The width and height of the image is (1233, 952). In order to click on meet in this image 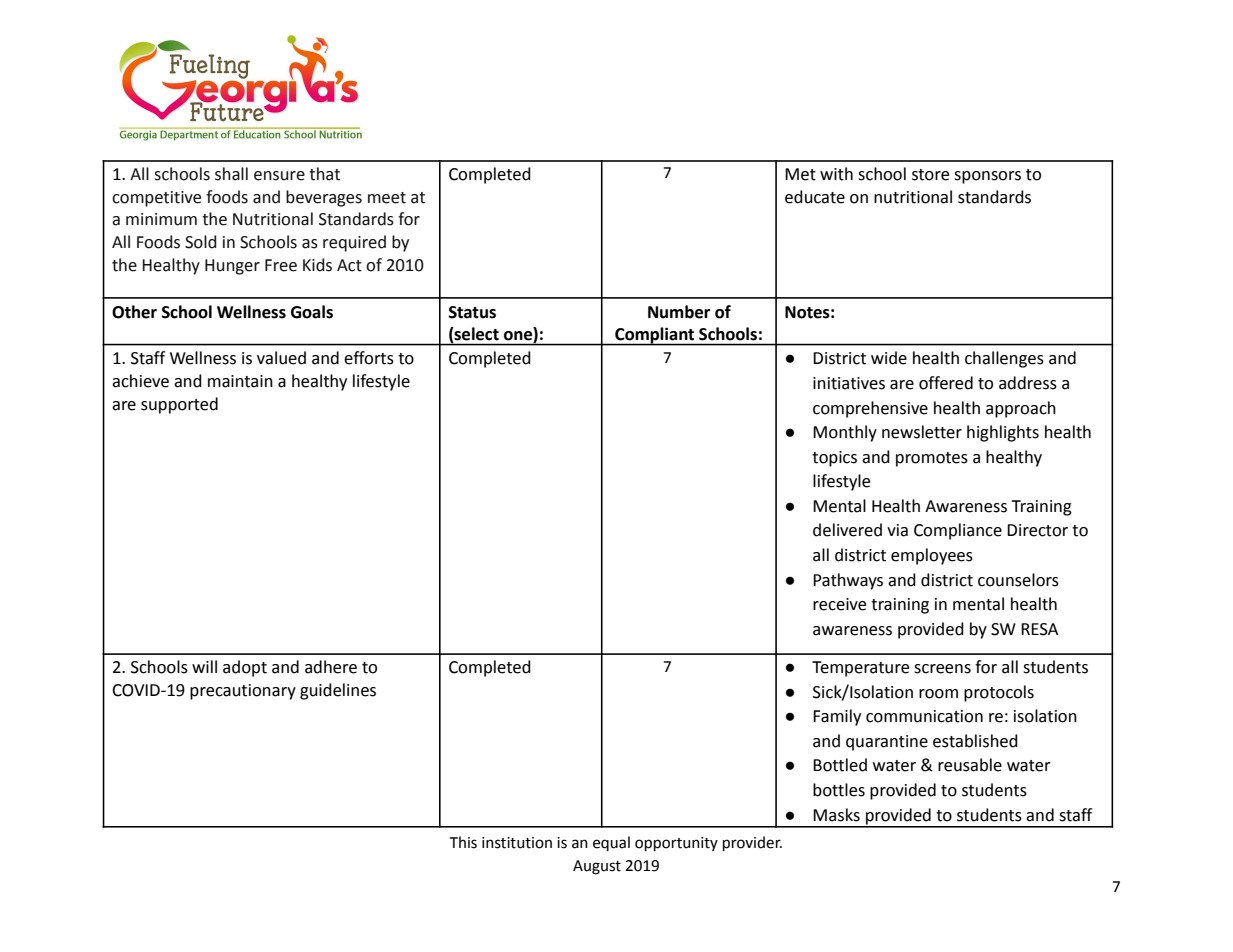, I will do `click(387, 198)`.
